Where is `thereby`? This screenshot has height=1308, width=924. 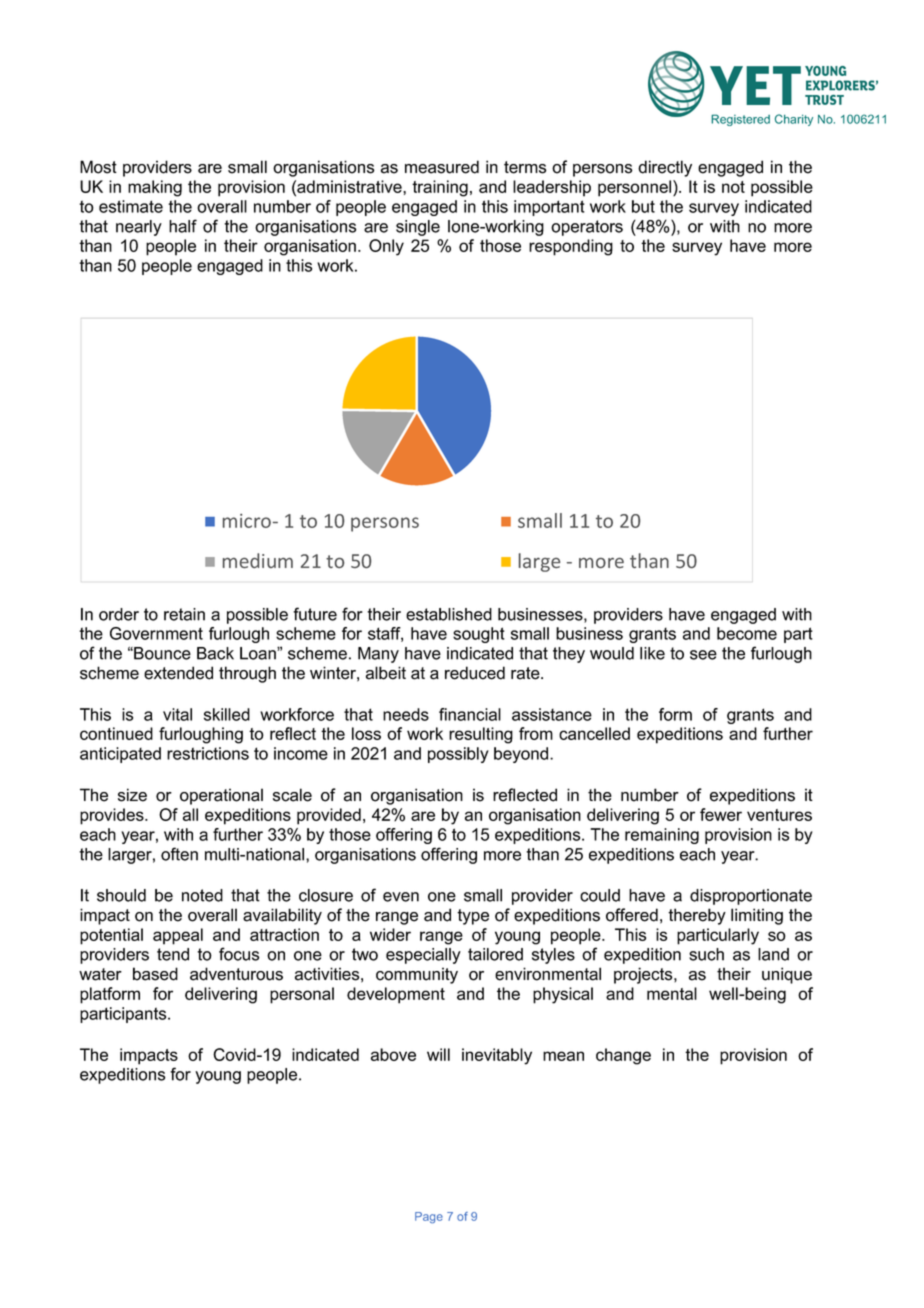 thereby is located at coordinates (697, 916).
